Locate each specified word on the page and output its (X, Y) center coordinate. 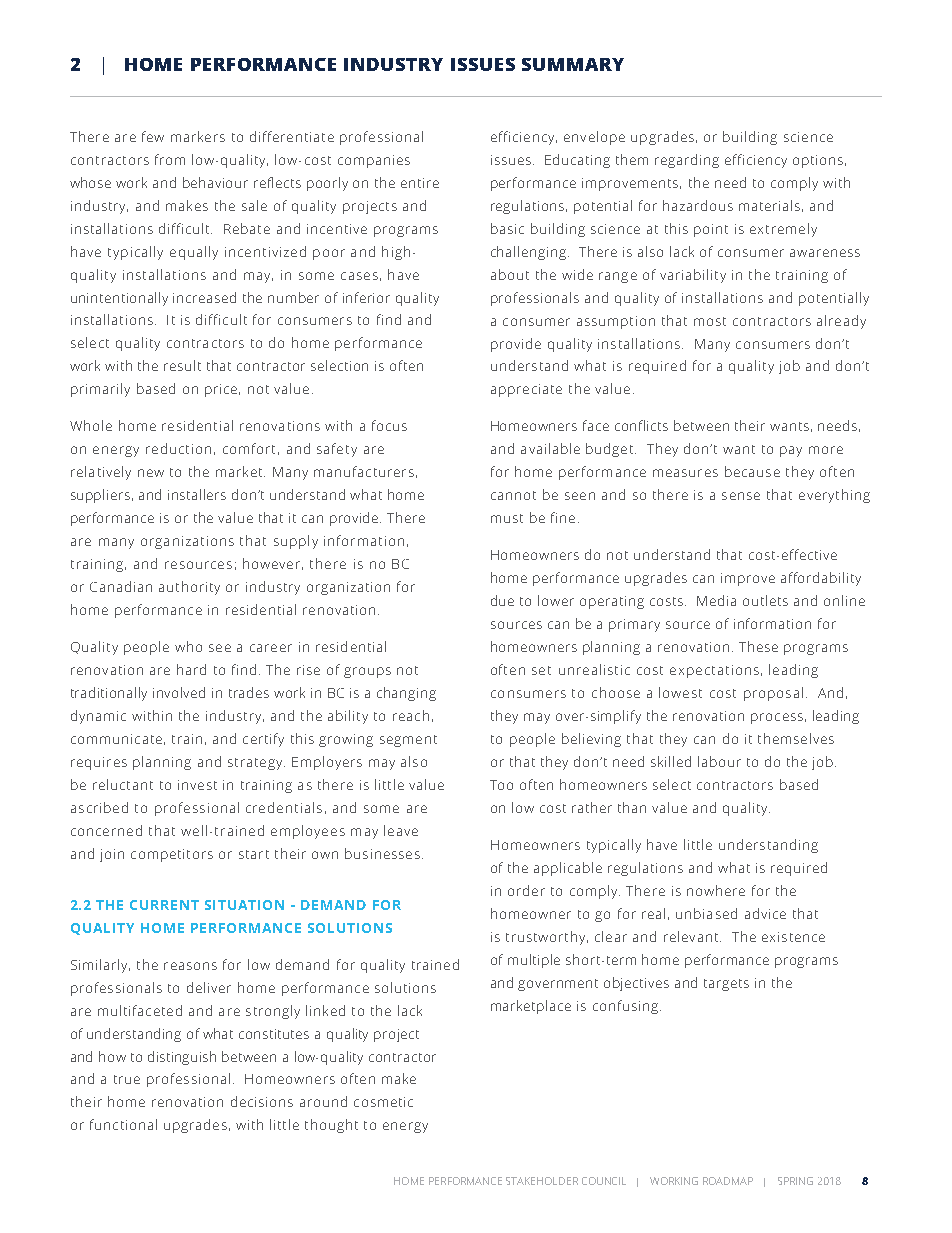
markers (198, 136)
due (502, 600)
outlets (765, 600)
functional (123, 1124)
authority (189, 588)
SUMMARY (573, 64)
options (818, 161)
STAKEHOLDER (542, 1181)
